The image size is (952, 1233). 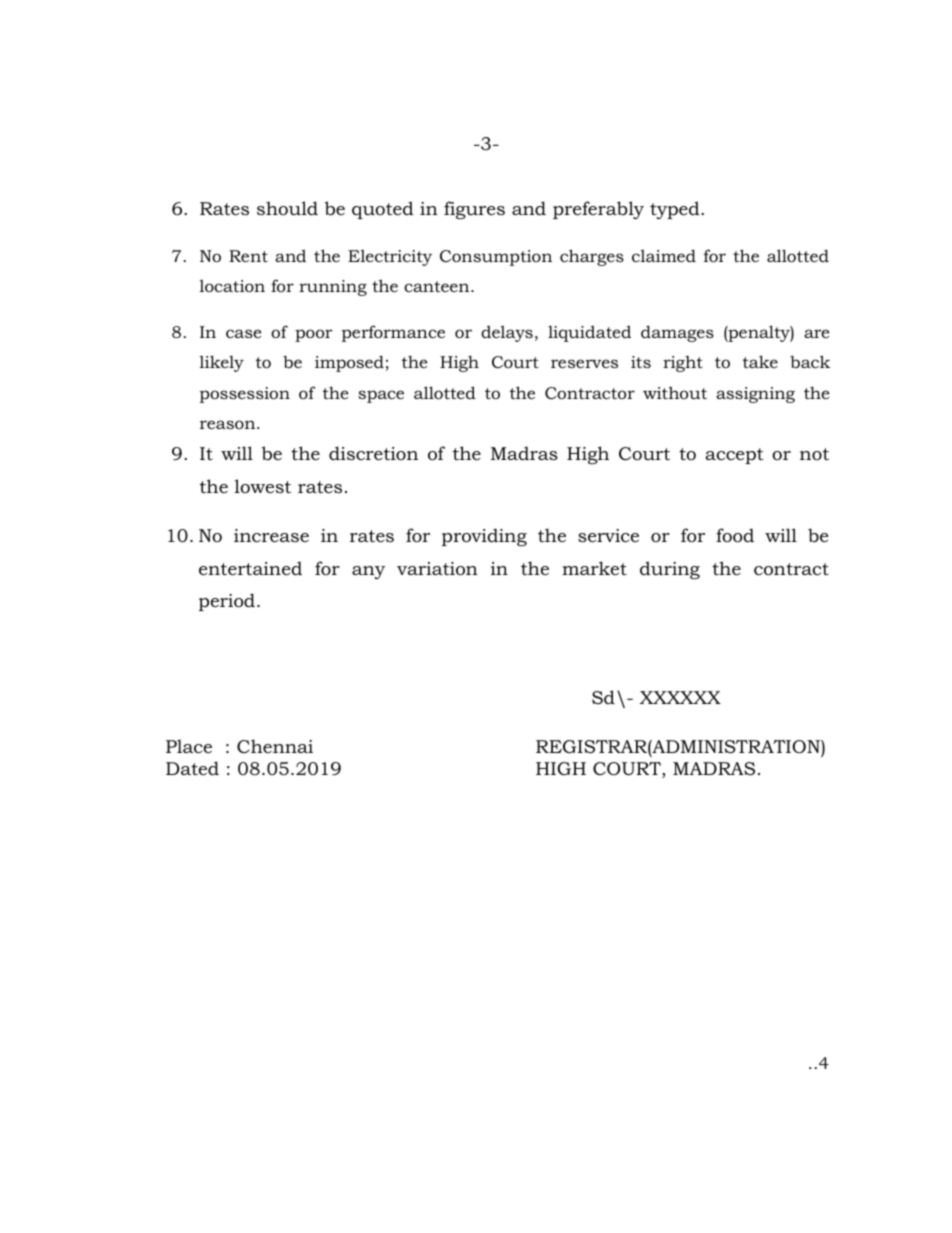 I want to click on providing, so click(x=484, y=537).
